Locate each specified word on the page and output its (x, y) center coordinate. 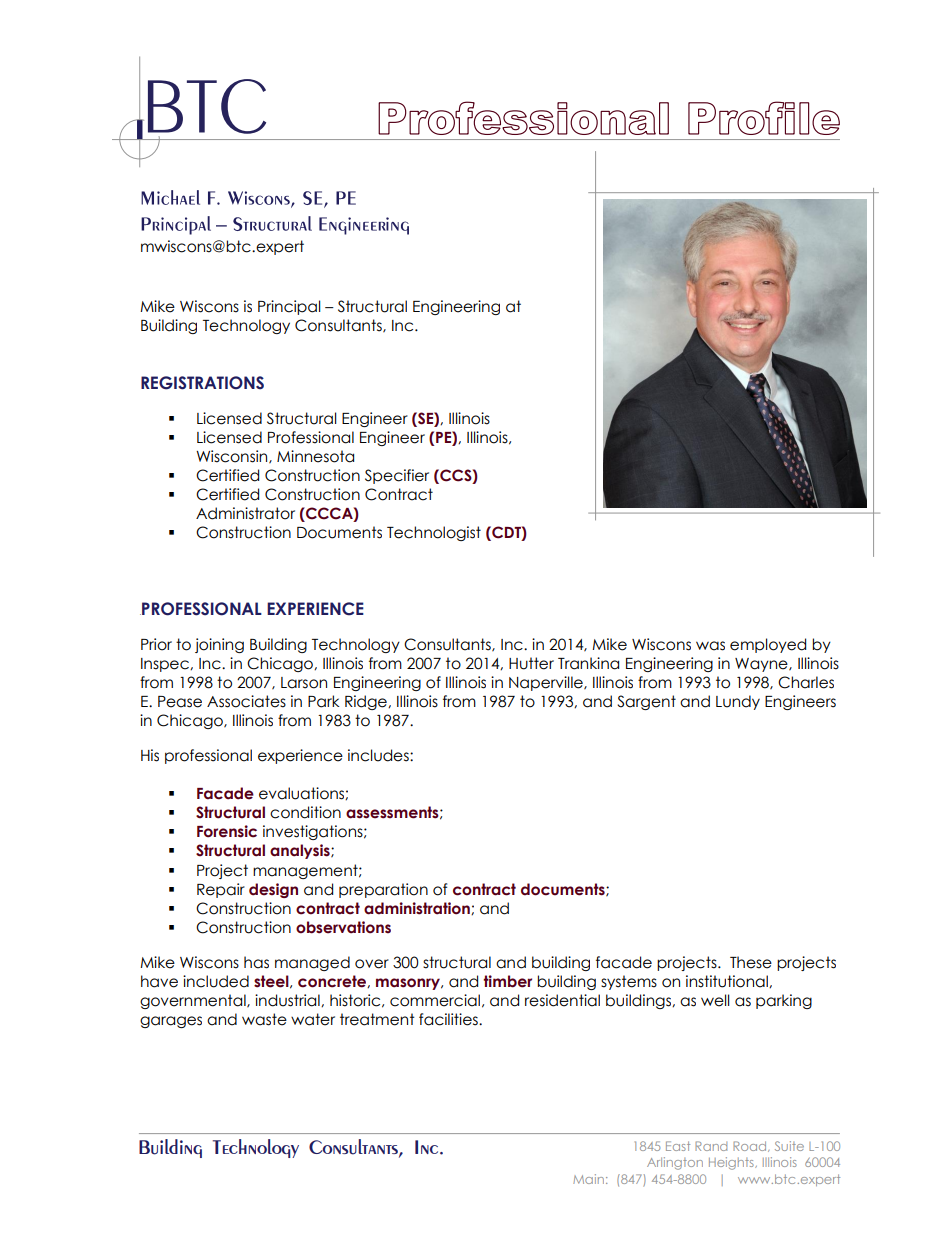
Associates (246, 701)
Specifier (397, 476)
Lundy (738, 702)
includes (379, 755)
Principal (289, 307)
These (751, 962)
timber (507, 981)
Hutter (531, 663)
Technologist (434, 533)
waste (264, 1019)
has (256, 962)
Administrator (245, 513)
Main (588, 1179)
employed (768, 645)
